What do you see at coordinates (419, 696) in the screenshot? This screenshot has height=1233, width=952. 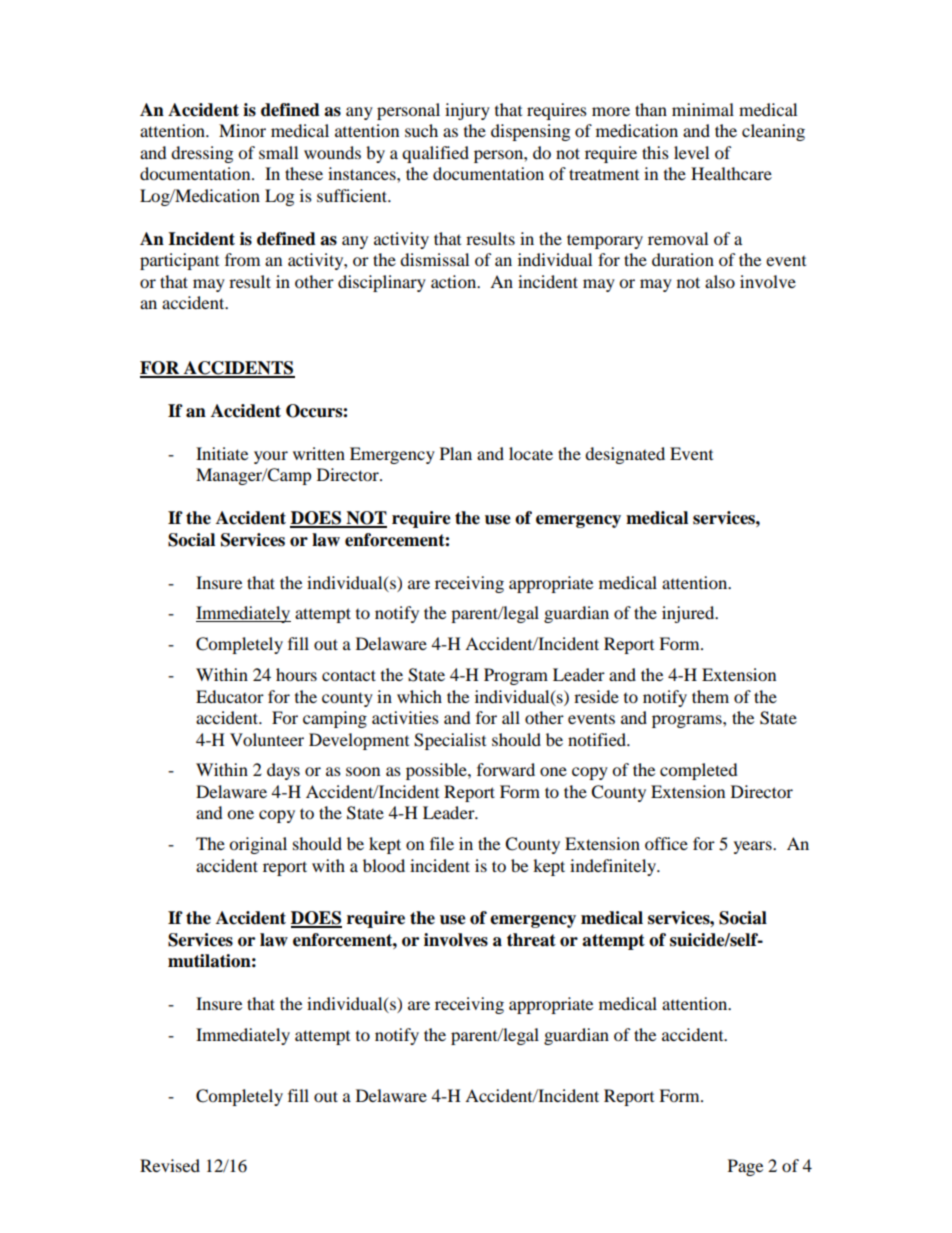 I see `which` at bounding box center [419, 696].
